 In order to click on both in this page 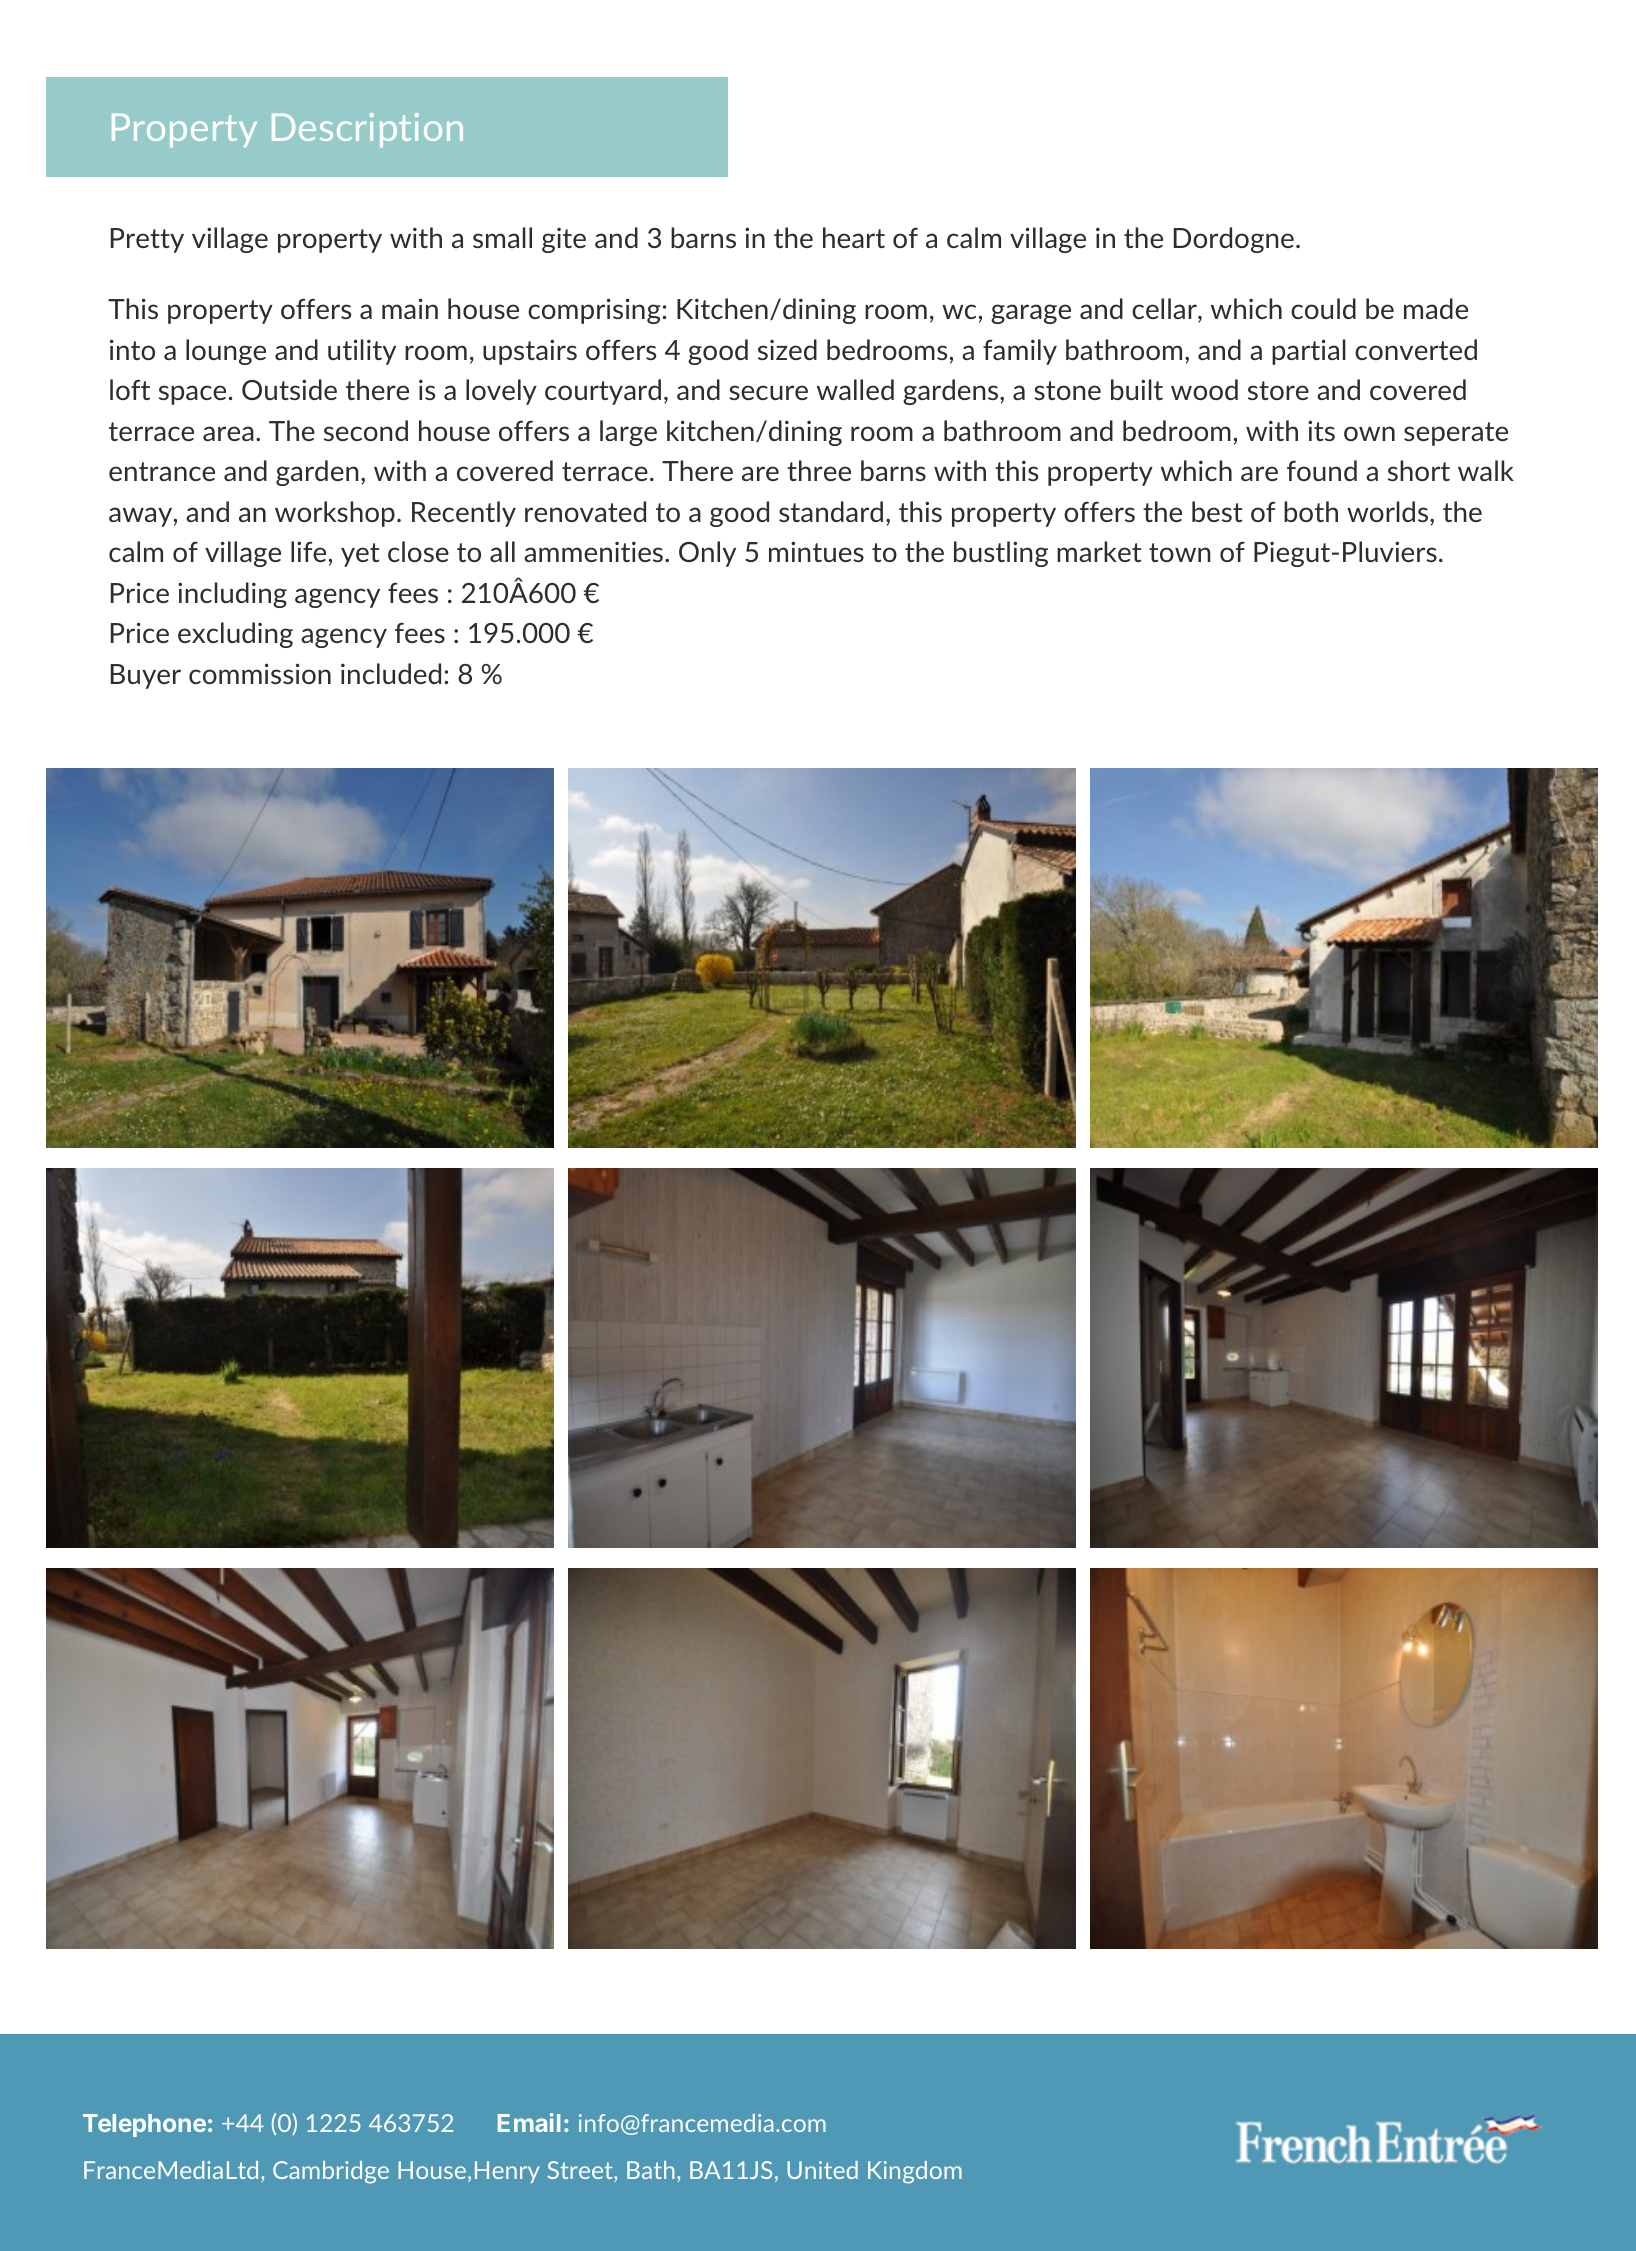, I will do `click(1311, 511)`.
